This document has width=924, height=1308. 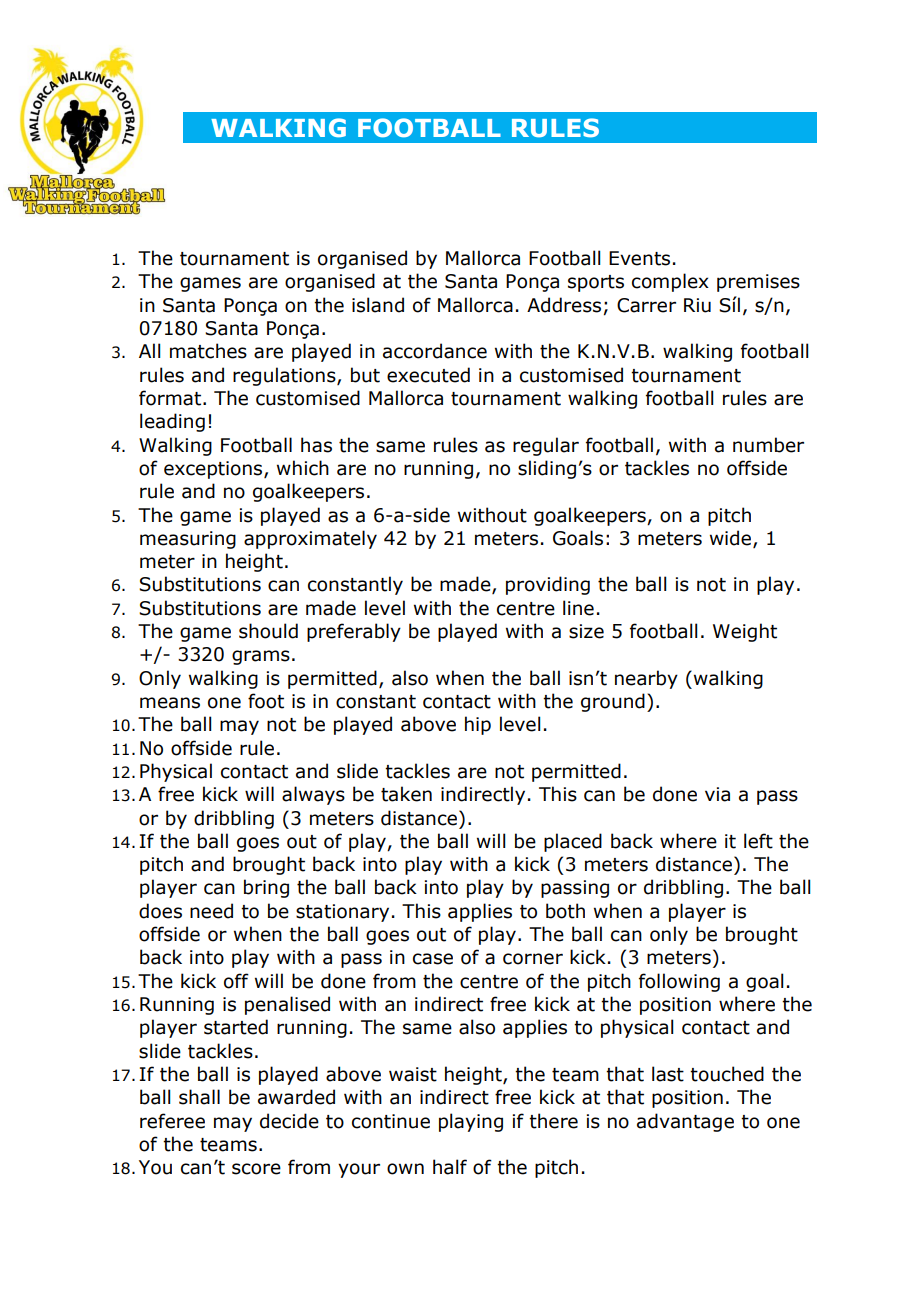 I want to click on island, so click(x=378, y=305).
